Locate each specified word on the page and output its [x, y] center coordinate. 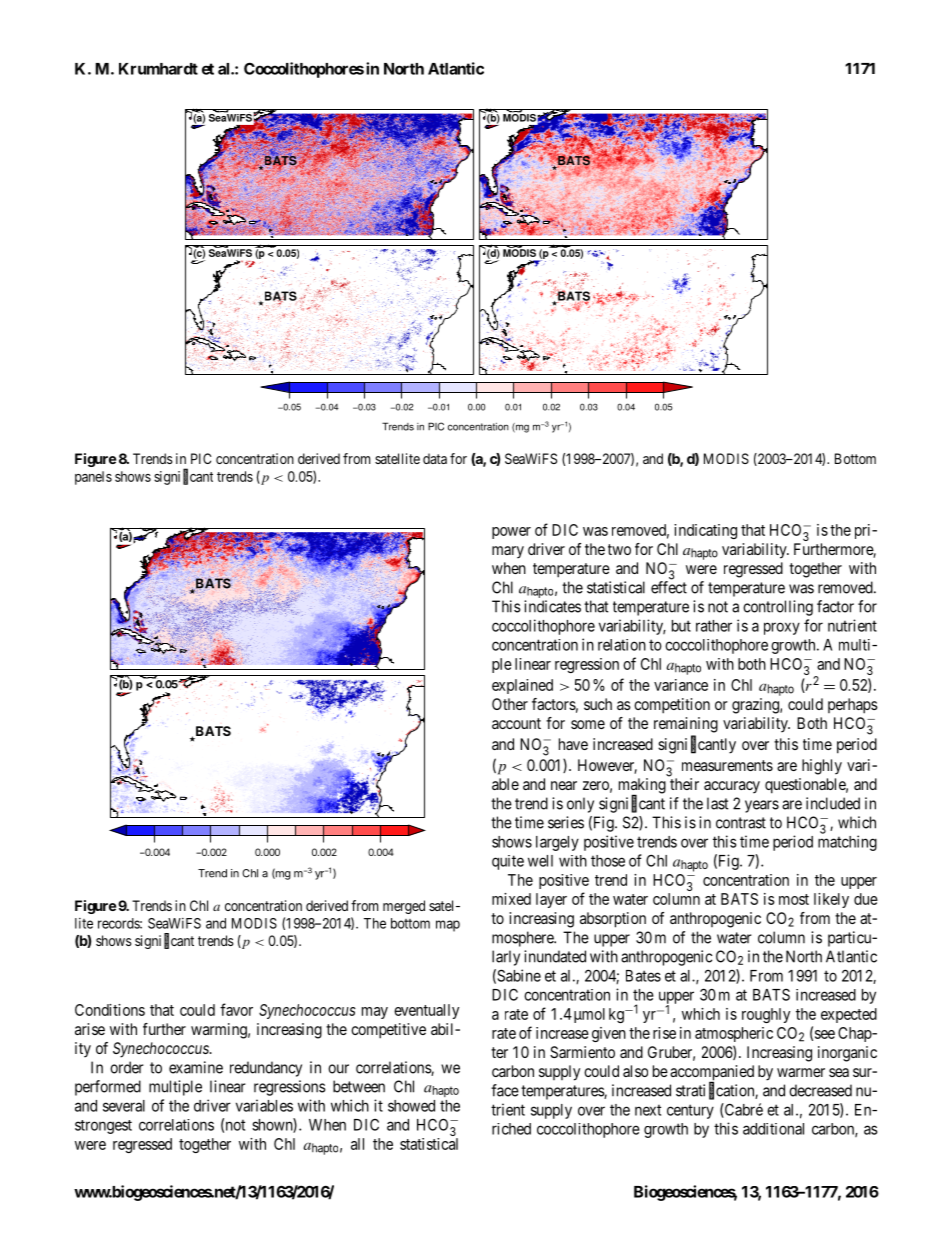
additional [773, 1129]
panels [93, 478]
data [435, 458]
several [124, 1106]
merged [404, 907]
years [762, 806]
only [580, 805]
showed [411, 1106]
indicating [705, 531]
